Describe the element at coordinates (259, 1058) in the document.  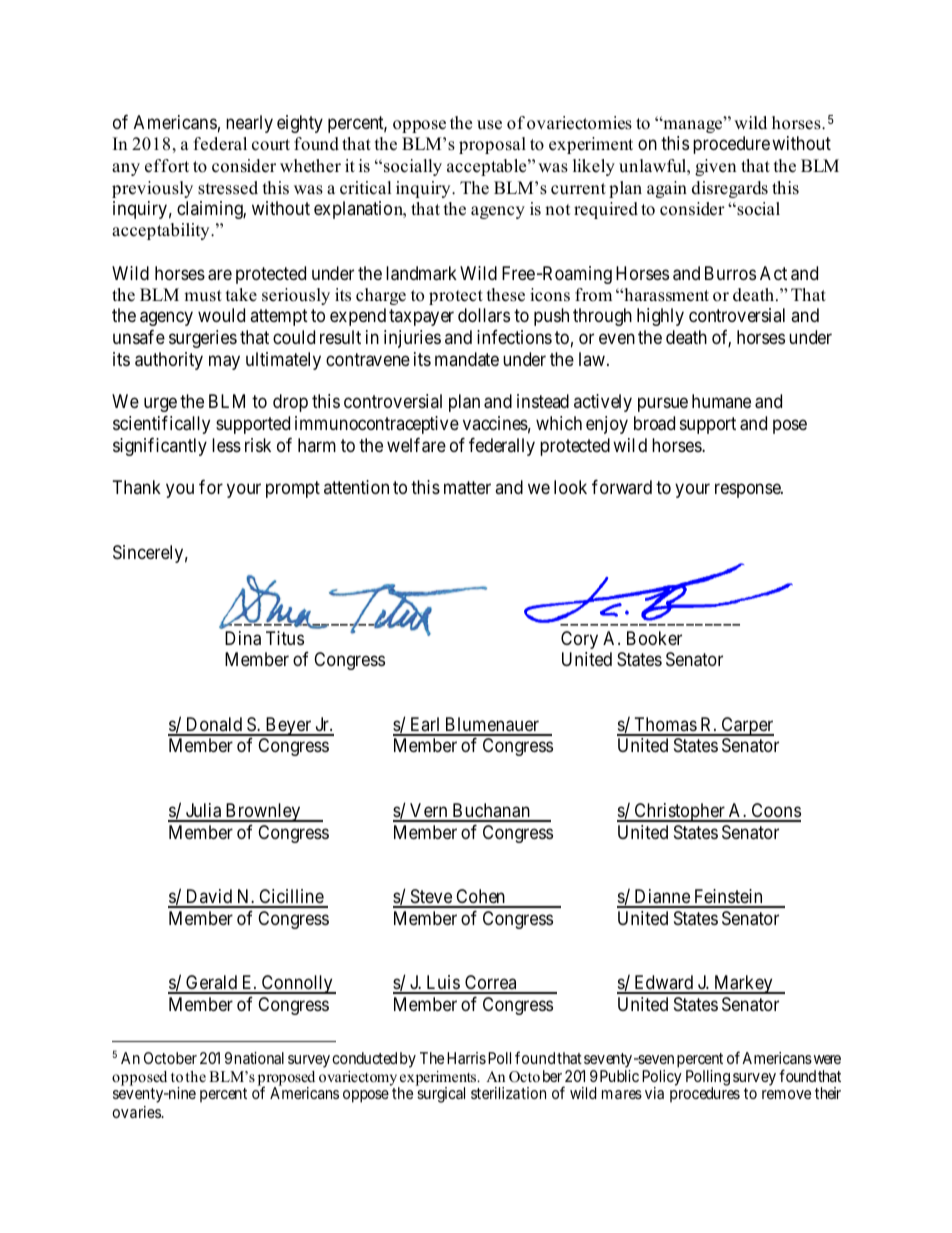
I see `national` at that location.
